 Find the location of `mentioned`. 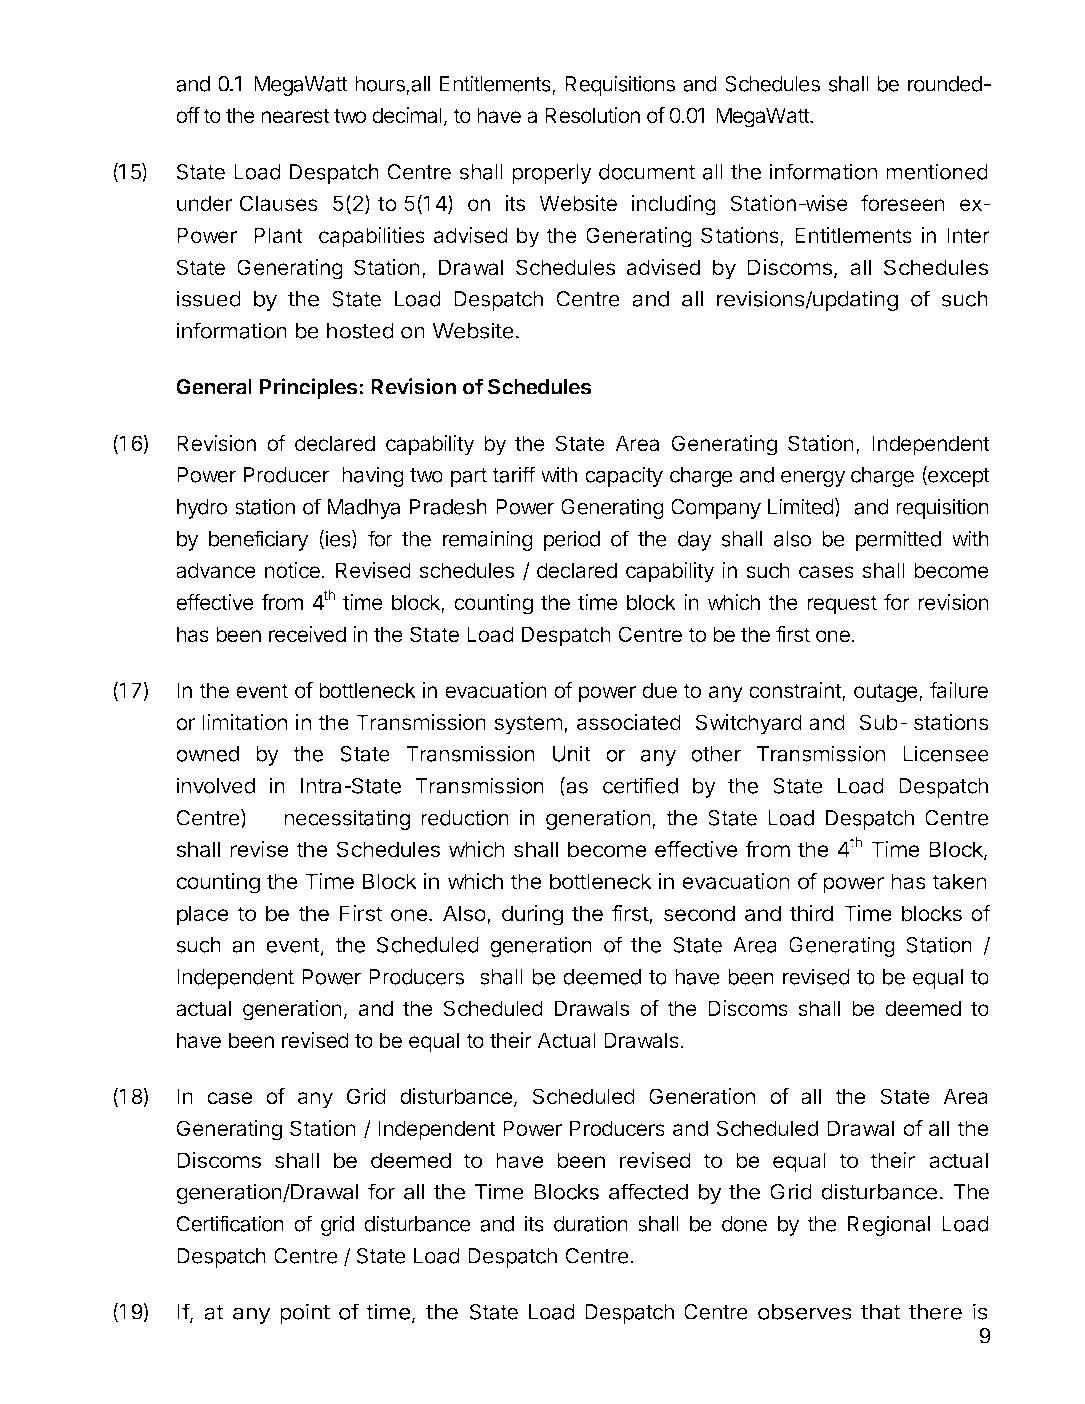

mentioned is located at coordinates (937, 171).
